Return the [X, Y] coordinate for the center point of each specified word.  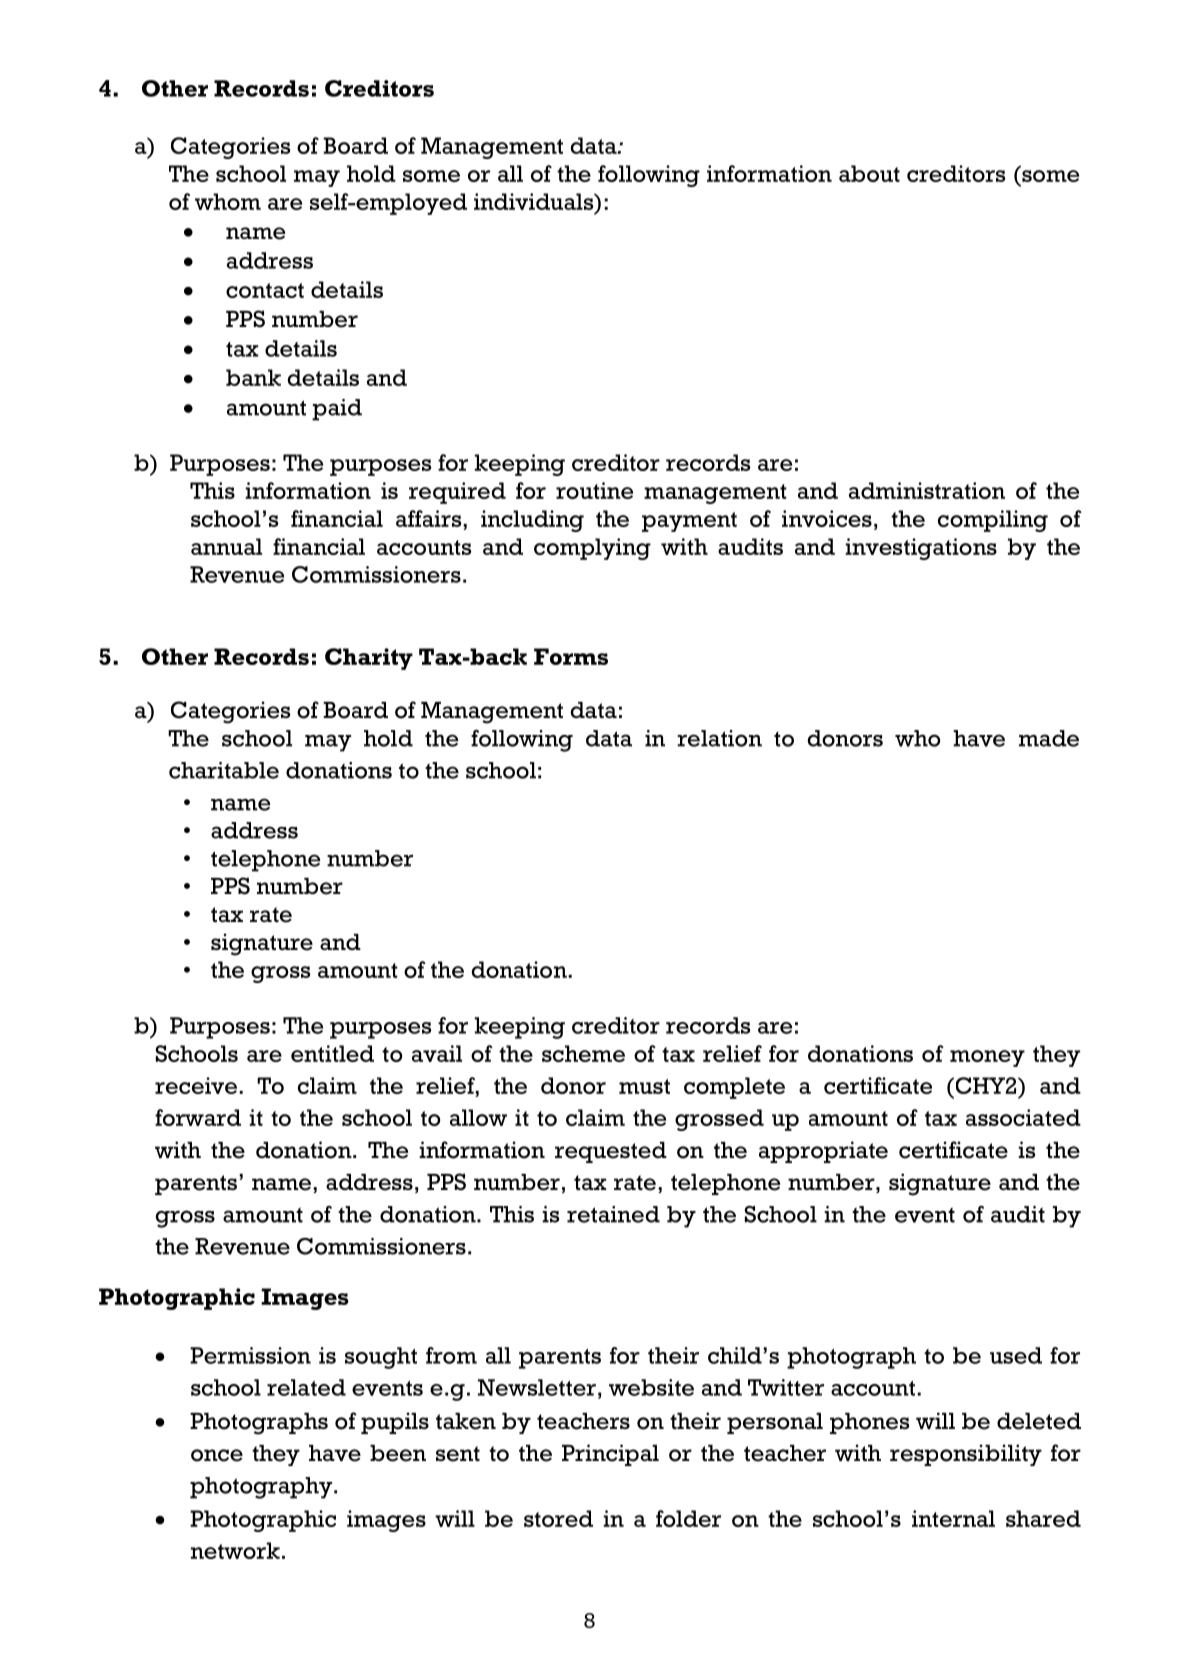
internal [953, 1518]
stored [558, 1518]
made [1049, 738]
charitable [224, 770]
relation [719, 738]
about [869, 173]
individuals [535, 201]
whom [228, 201]
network [235, 1550]
